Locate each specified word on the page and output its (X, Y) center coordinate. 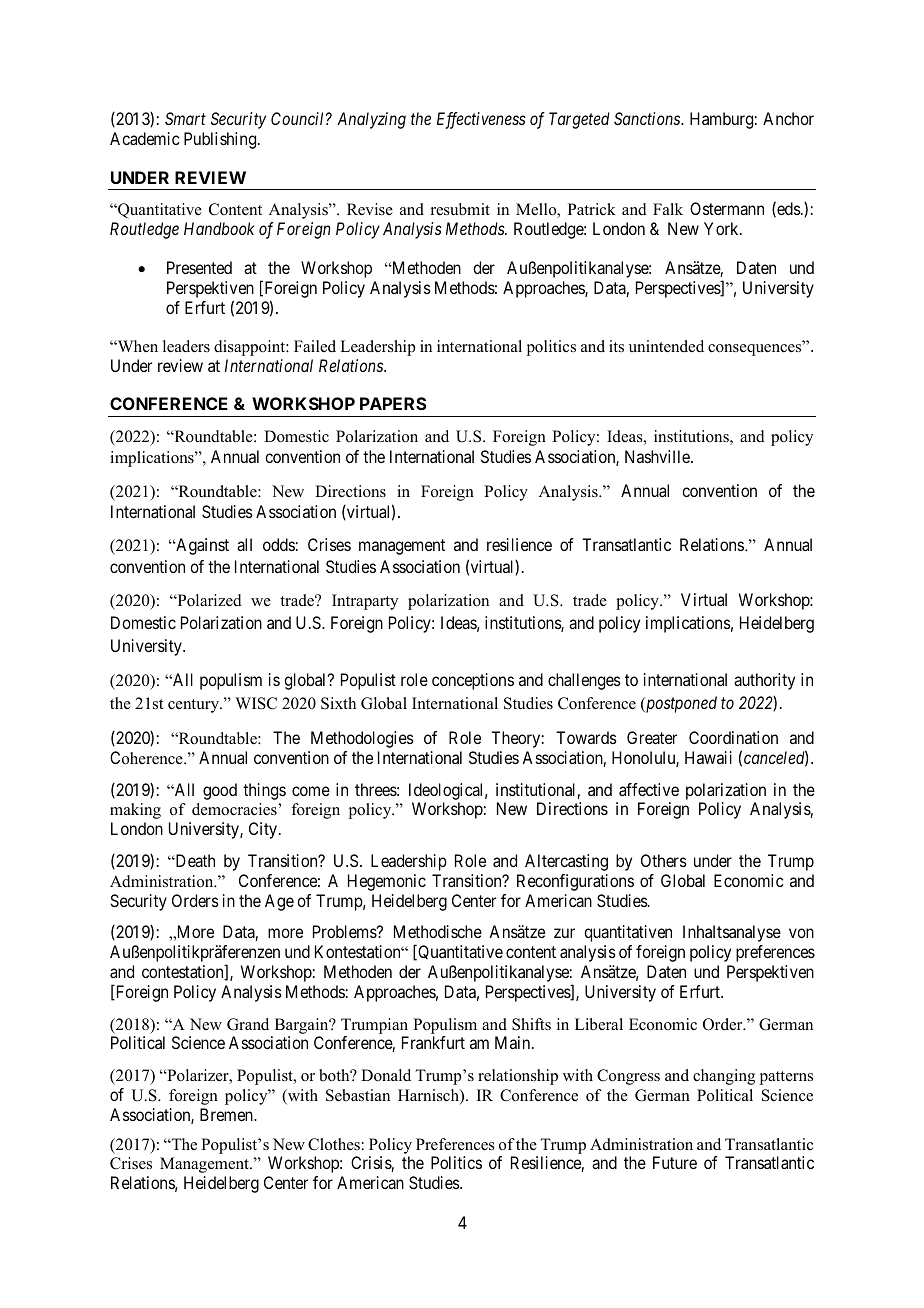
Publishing (221, 140)
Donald (386, 1075)
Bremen (227, 1114)
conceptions (473, 681)
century (195, 706)
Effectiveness (481, 120)
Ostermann (727, 208)
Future (675, 1162)
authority (764, 681)
